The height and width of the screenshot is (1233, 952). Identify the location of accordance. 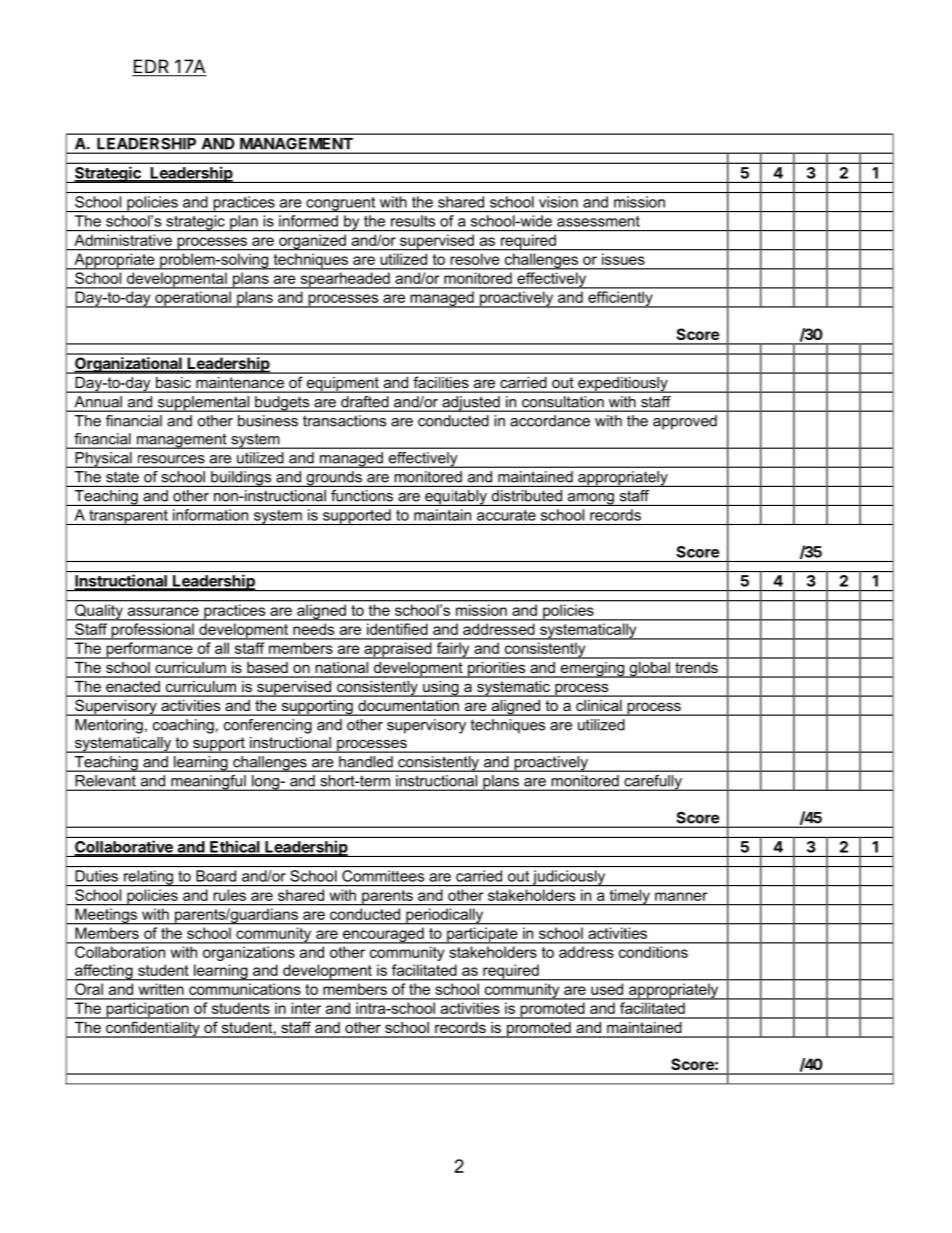
(550, 421).
